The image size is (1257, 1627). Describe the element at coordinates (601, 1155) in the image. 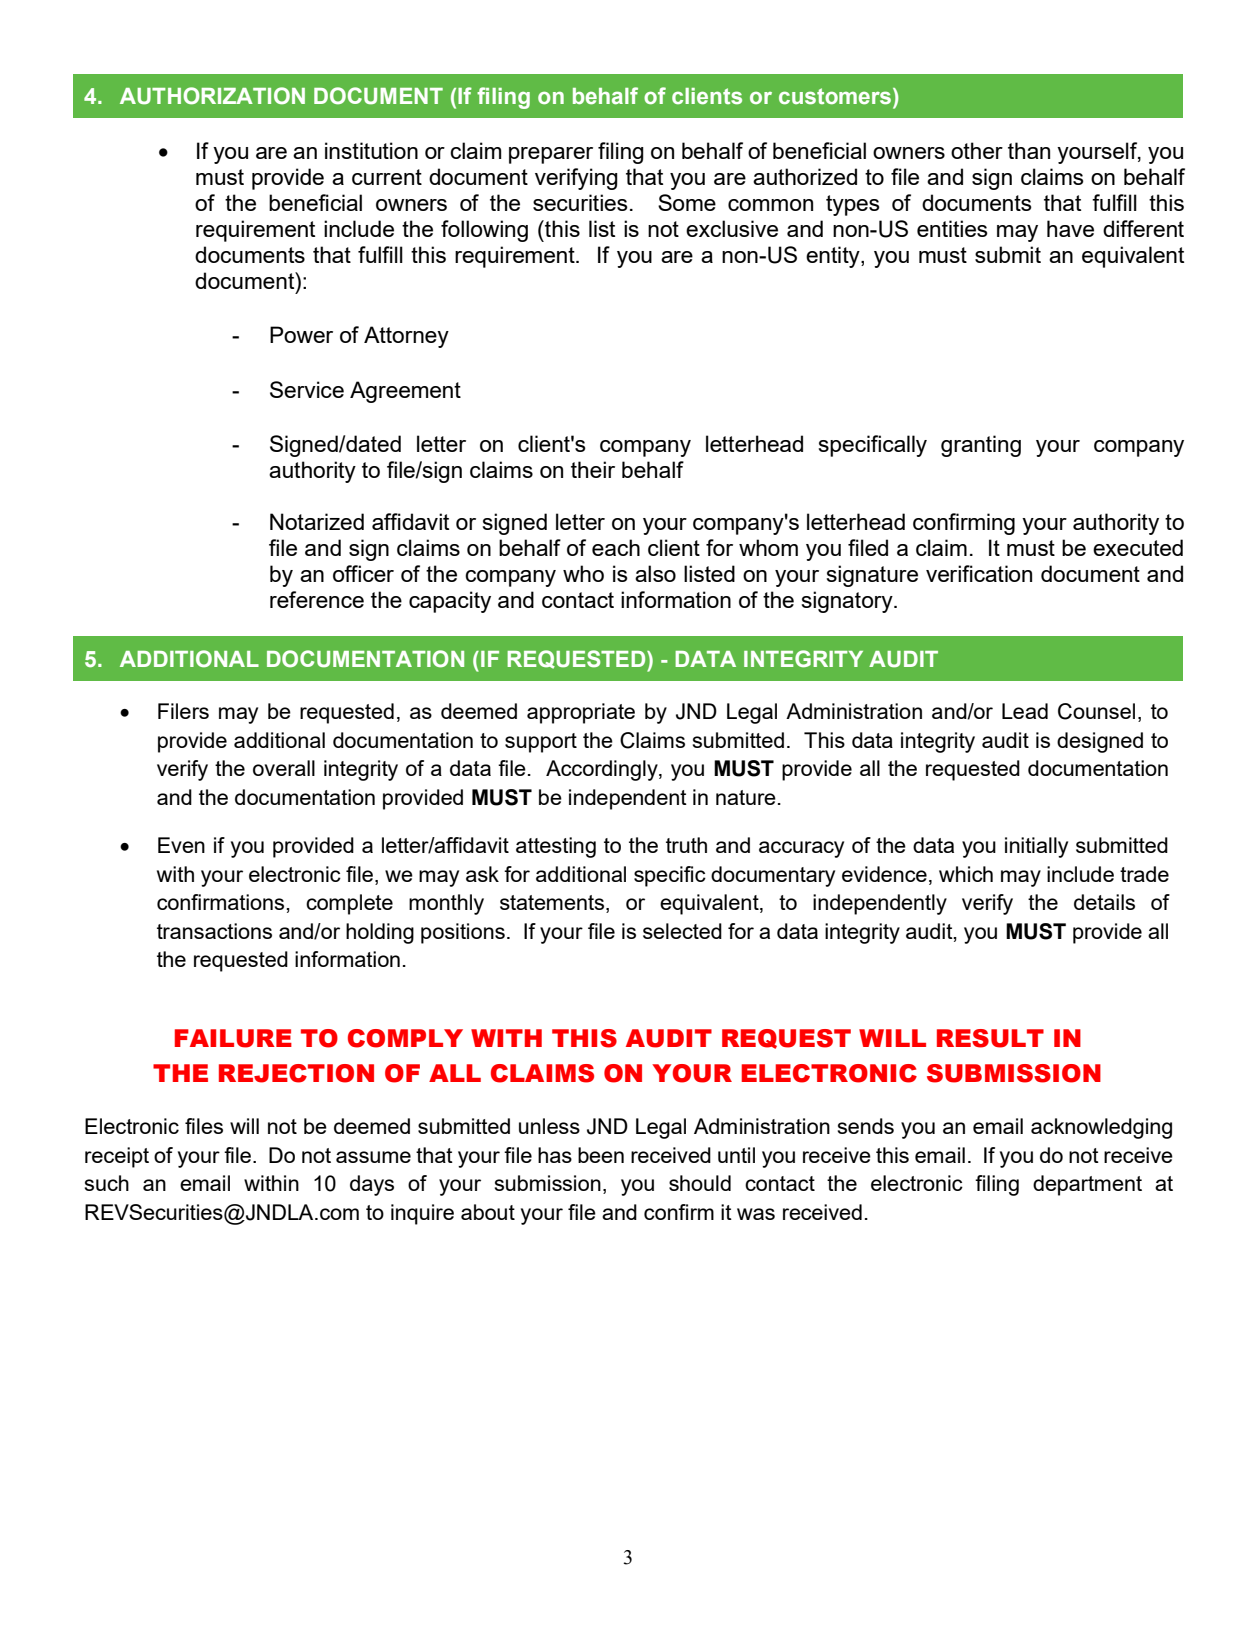

I see `been` at that location.
